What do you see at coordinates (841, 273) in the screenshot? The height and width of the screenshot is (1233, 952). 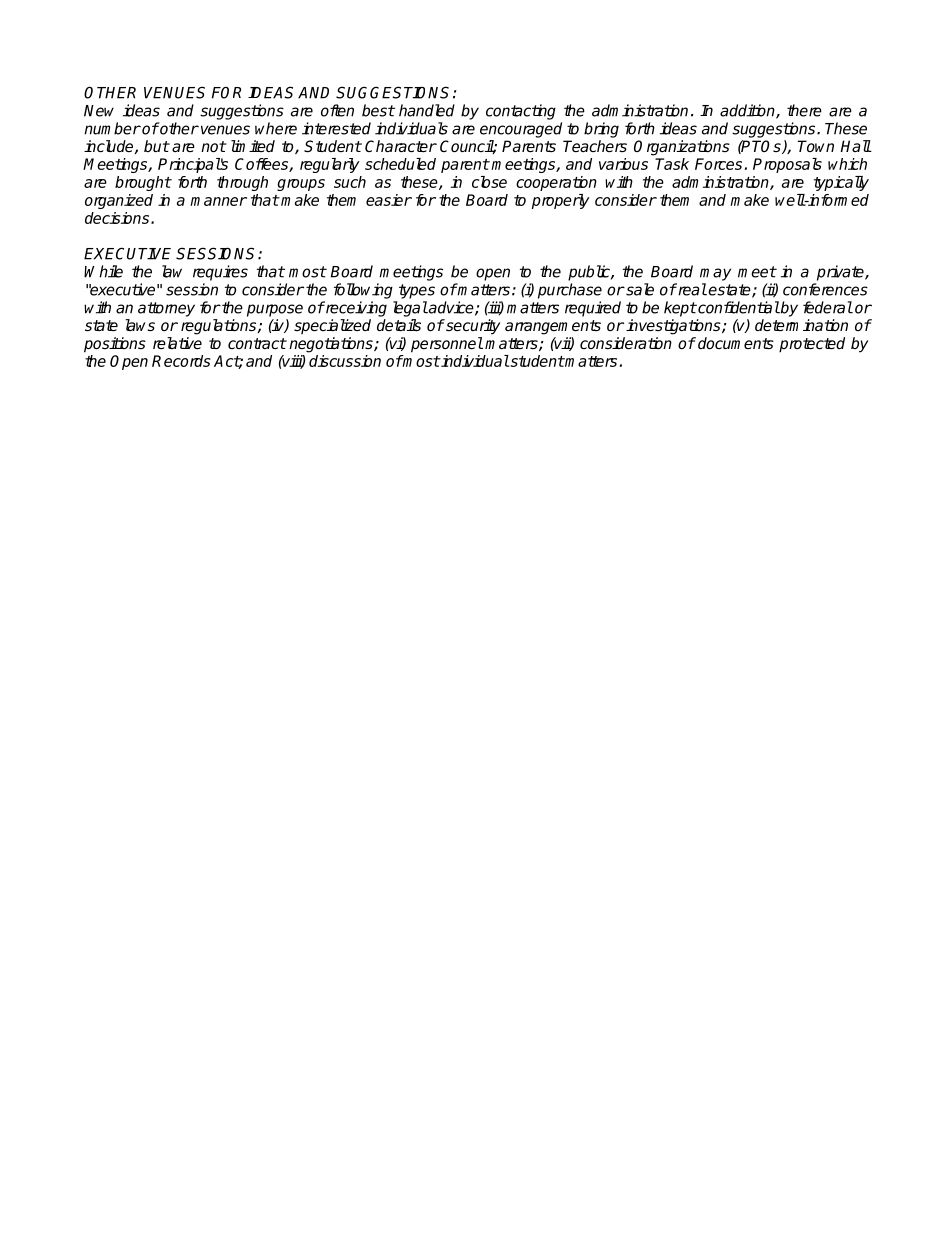 I see `private` at bounding box center [841, 273].
